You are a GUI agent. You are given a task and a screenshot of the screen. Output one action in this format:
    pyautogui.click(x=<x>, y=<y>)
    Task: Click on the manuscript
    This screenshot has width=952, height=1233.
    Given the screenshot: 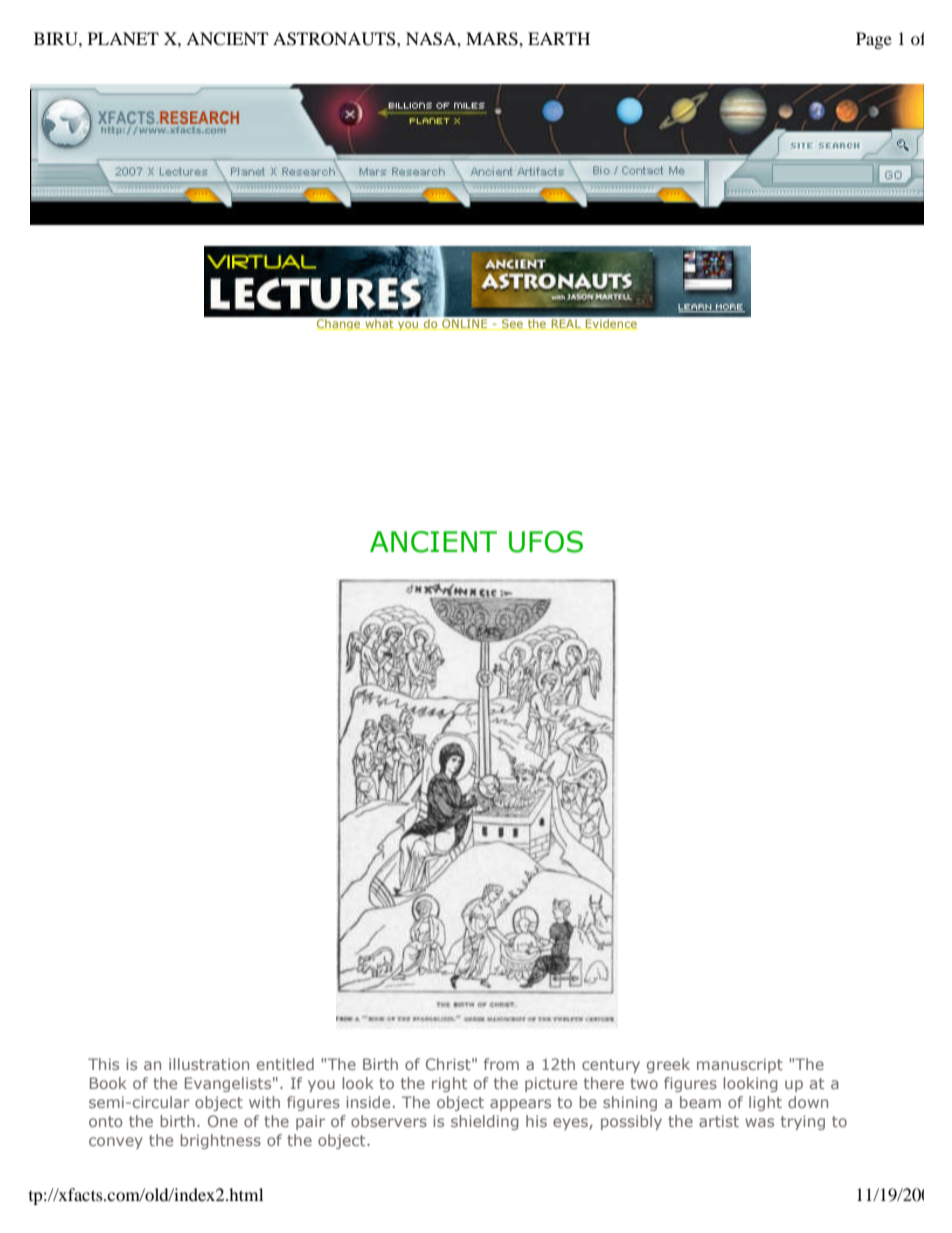 What is the action you would take?
    pyautogui.click(x=740, y=1065)
